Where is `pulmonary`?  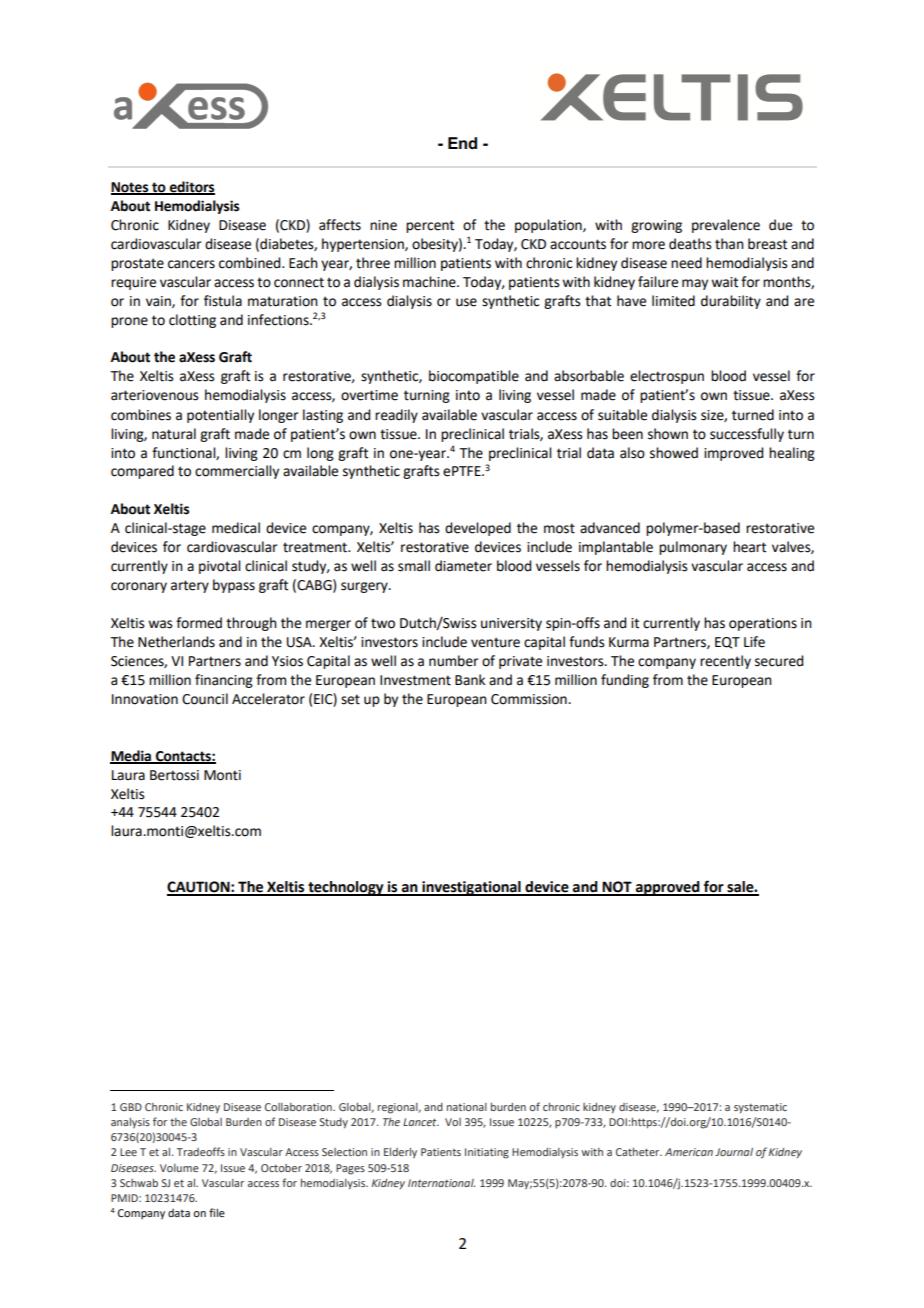 pulmonary is located at coordinates (693, 548).
